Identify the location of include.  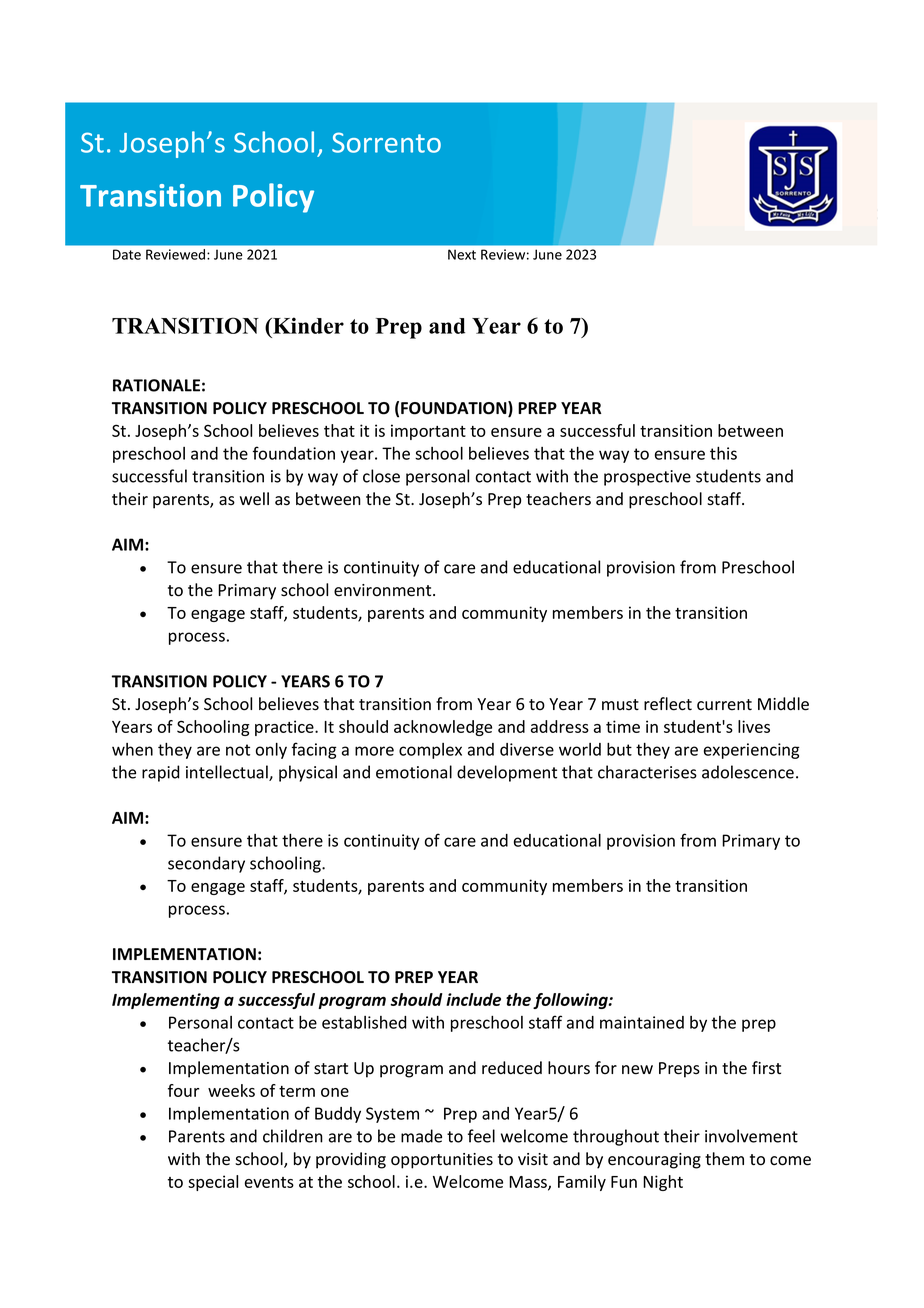
(473, 999).
